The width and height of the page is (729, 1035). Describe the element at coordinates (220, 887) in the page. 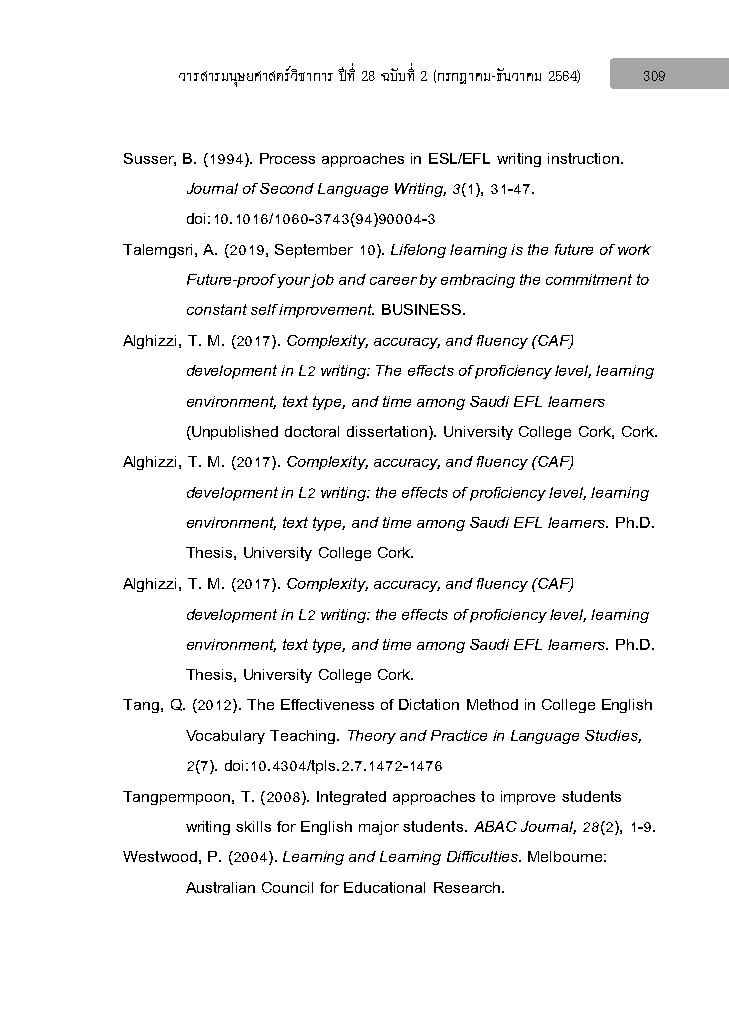

I see `Australian` at that location.
